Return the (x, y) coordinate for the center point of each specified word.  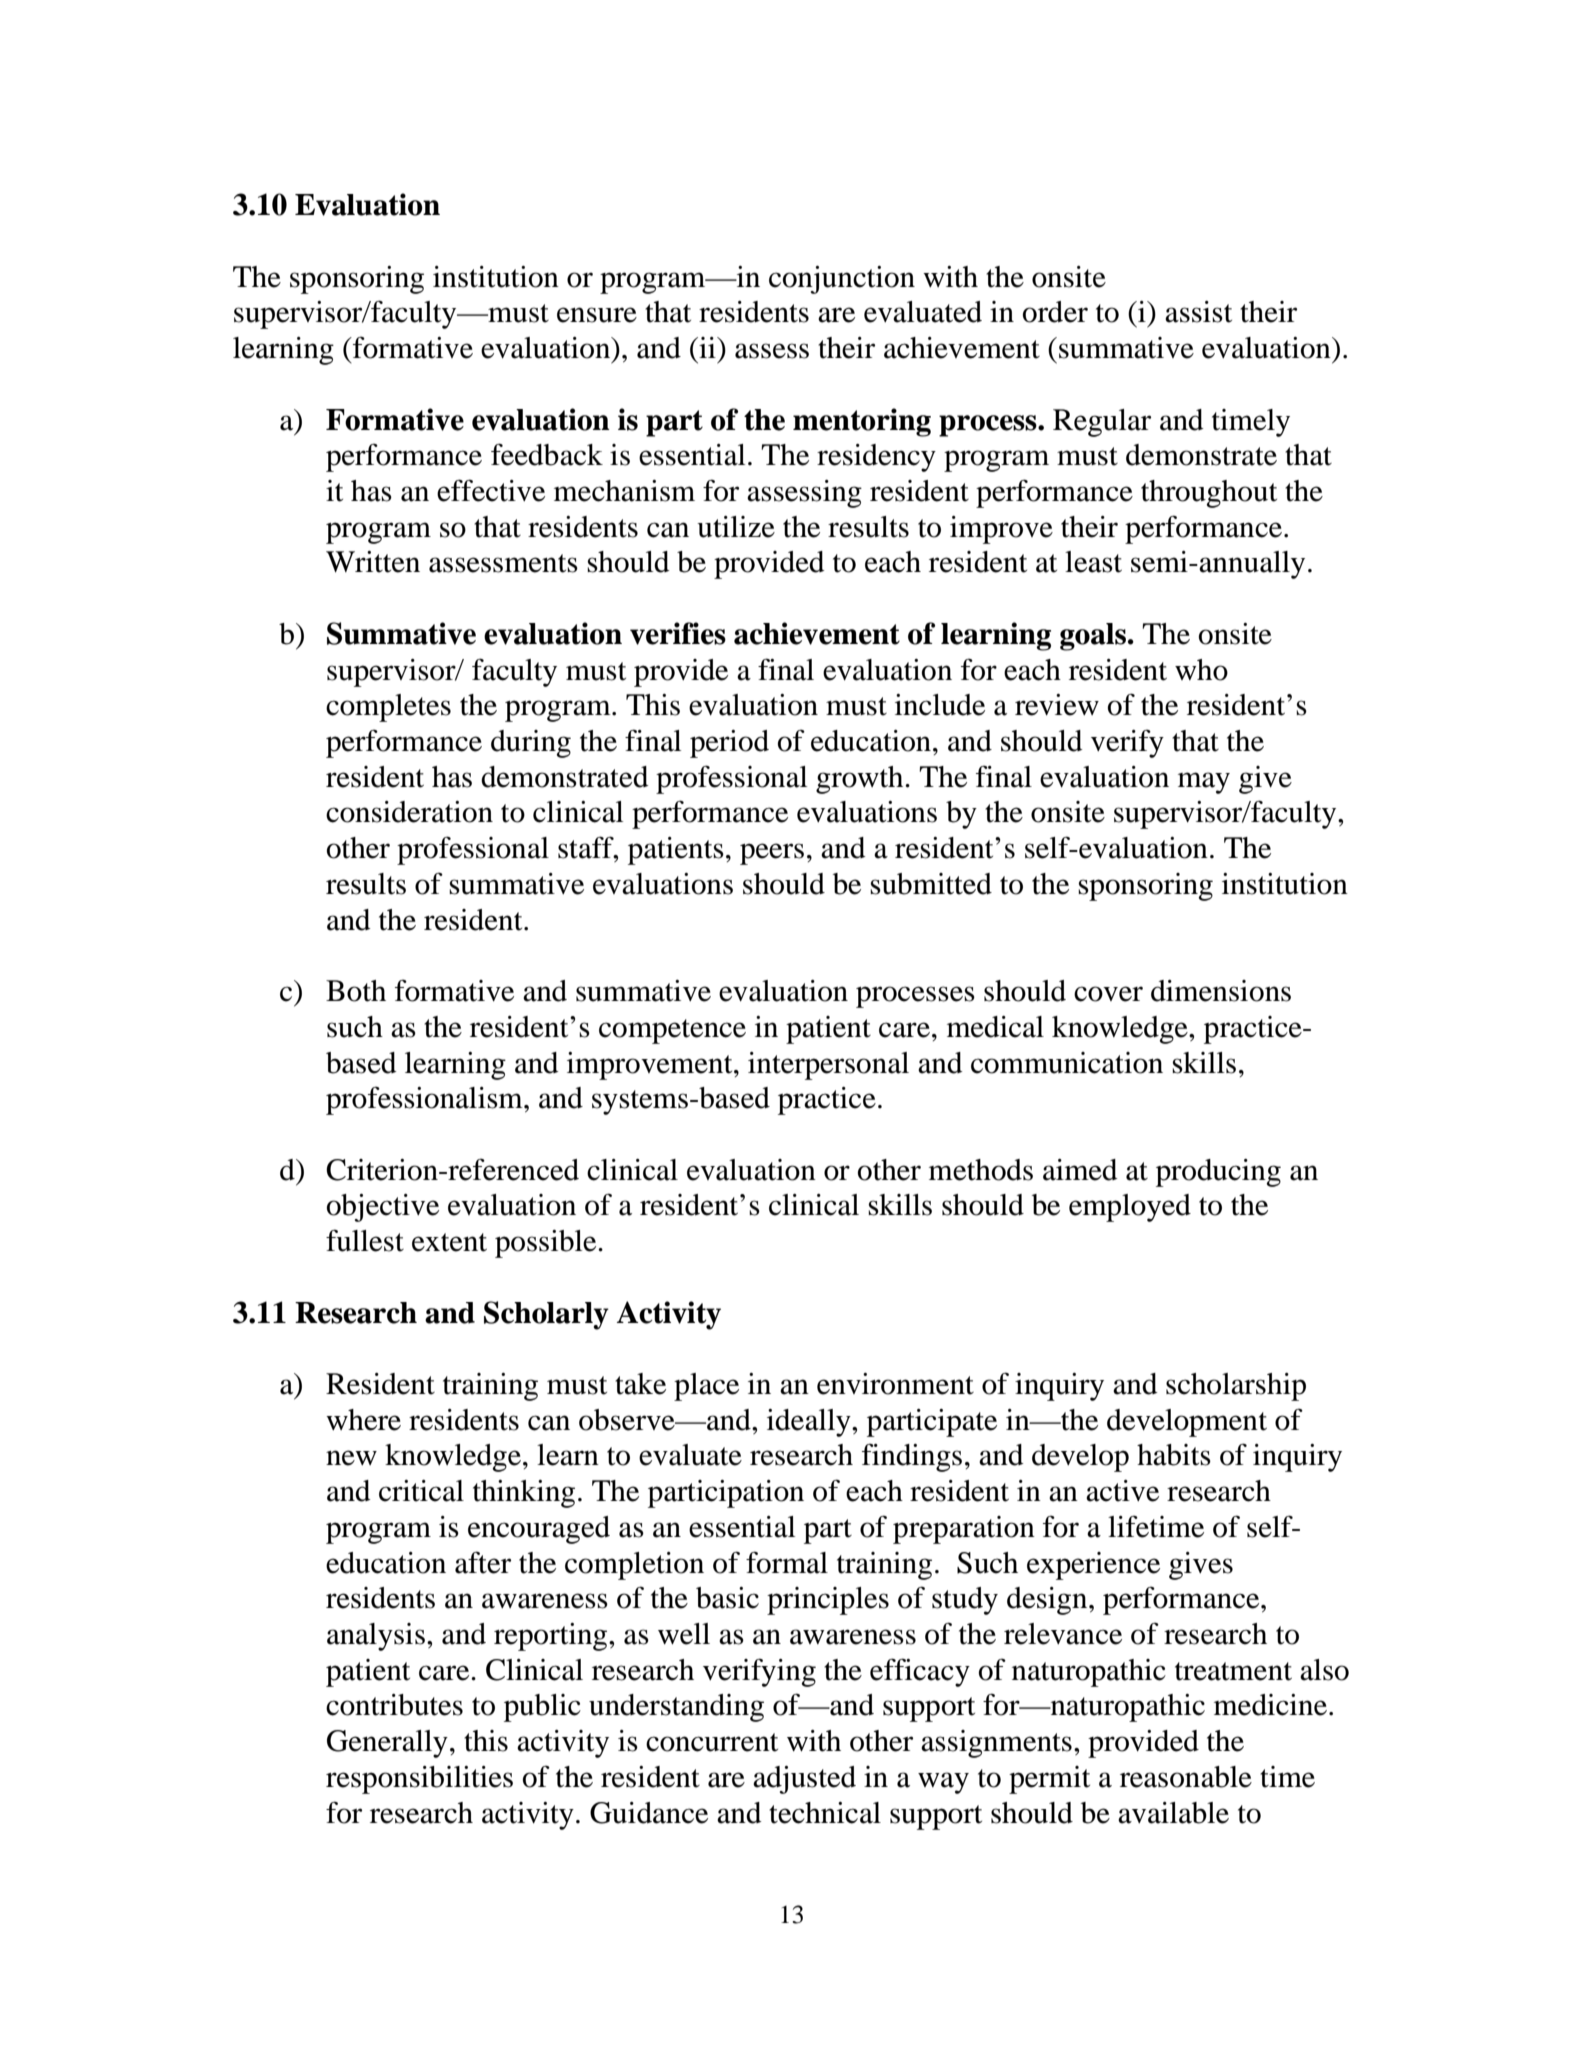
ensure (597, 315)
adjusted (804, 1780)
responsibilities (419, 1780)
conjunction (842, 280)
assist (1198, 312)
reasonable (1186, 1777)
